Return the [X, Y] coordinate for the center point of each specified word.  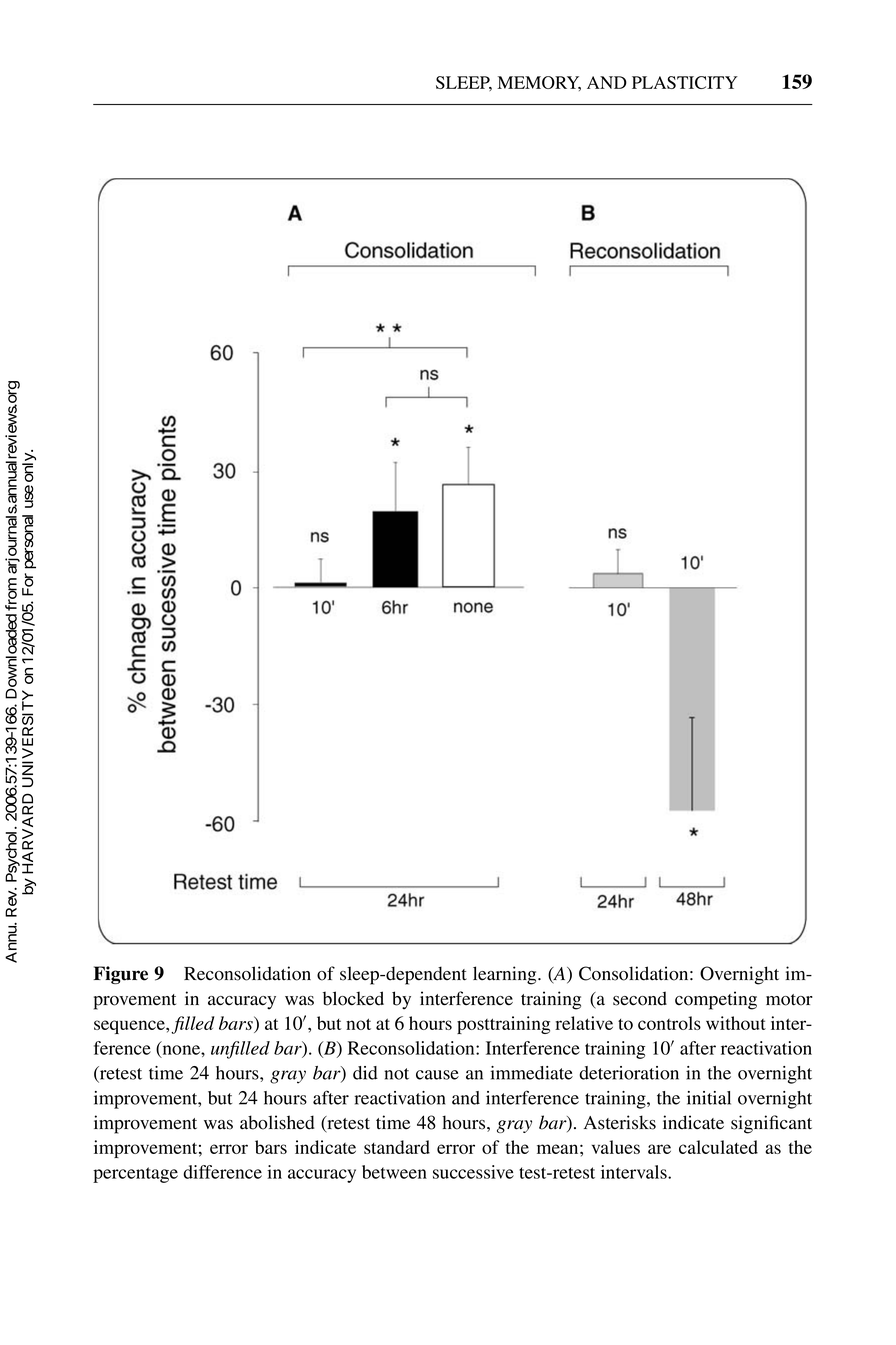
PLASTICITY [685, 82]
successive [473, 1172]
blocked [353, 998]
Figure [121, 975]
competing [716, 1000]
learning [506, 975]
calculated [718, 1147]
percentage [135, 1175]
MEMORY [539, 83]
